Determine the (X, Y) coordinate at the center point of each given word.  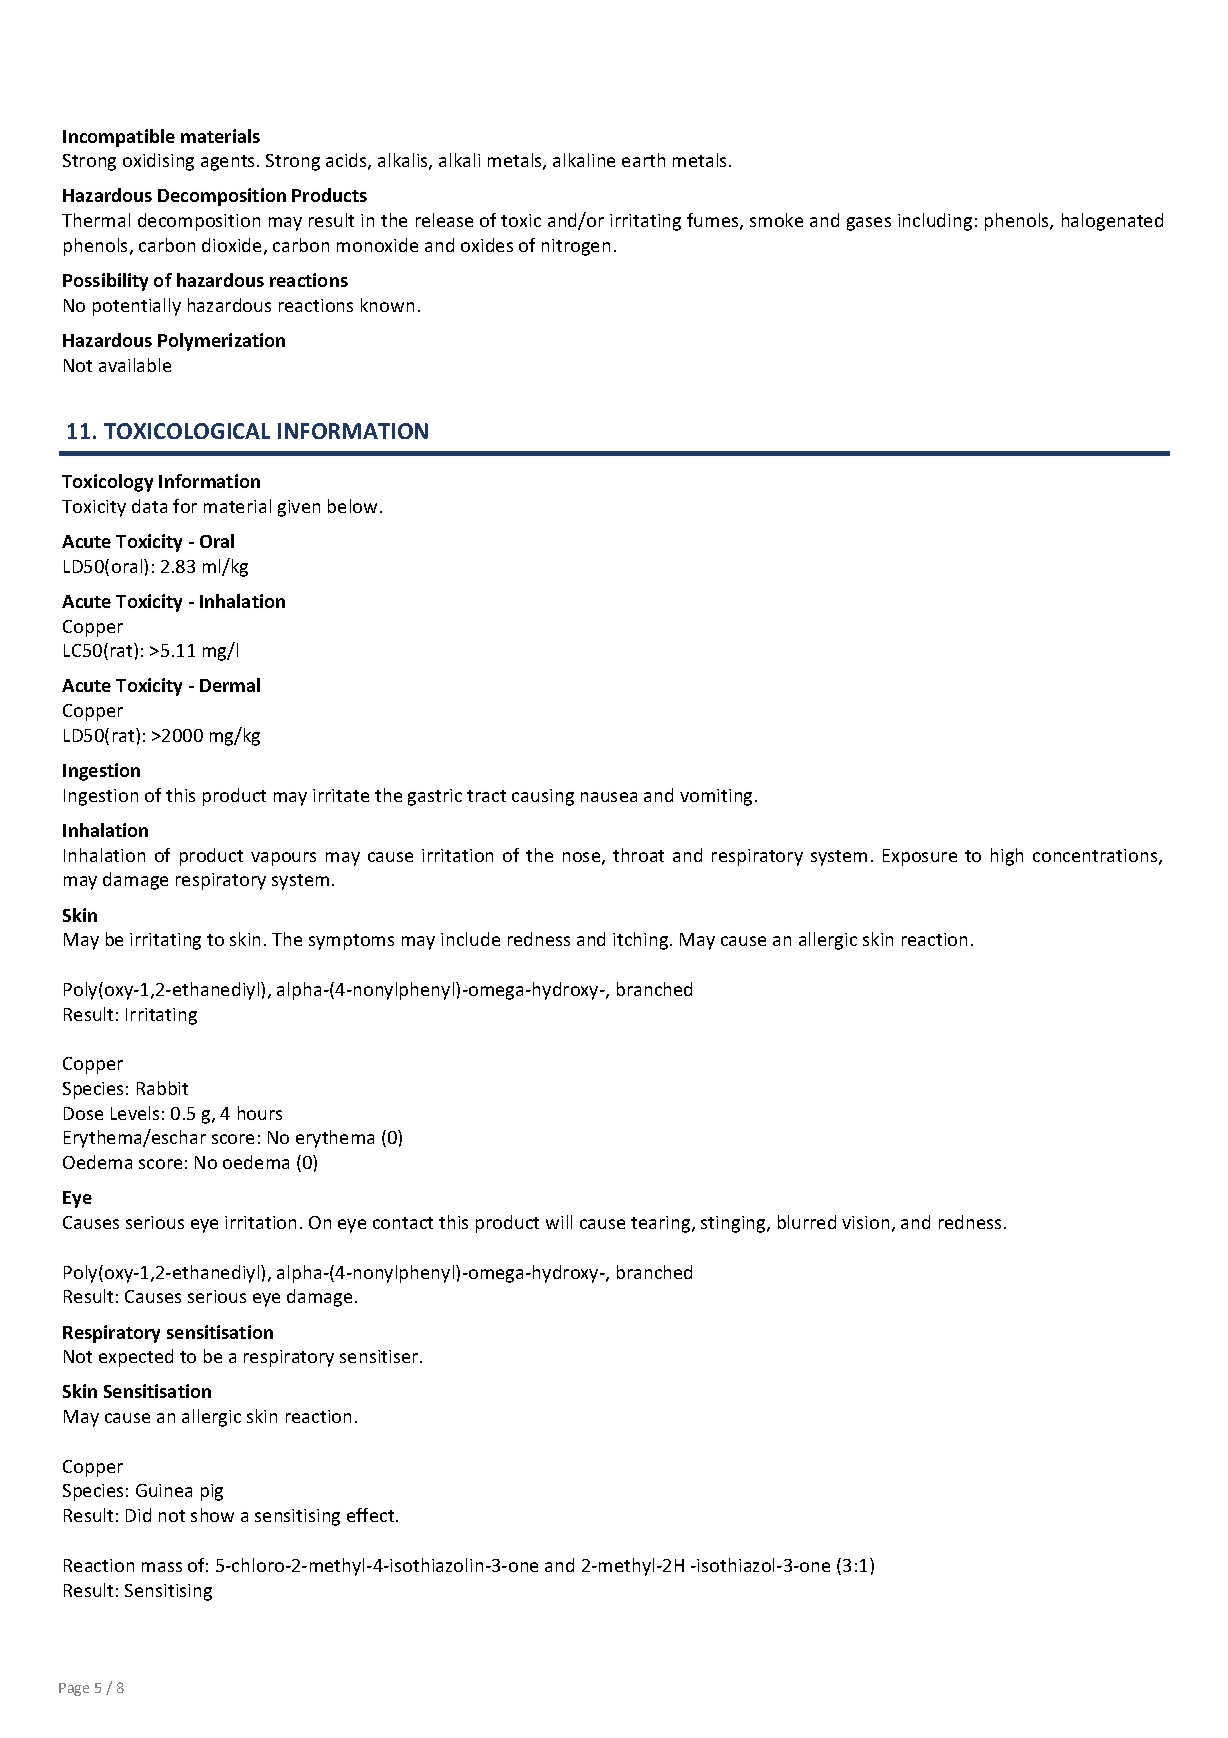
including (935, 222)
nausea (609, 797)
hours (260, 1113)
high (1007, 857)
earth (643, 160)
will (559, 1222)
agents (229, 163)
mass (162, 1567)
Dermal (230, 685)
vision (865, 1222)
